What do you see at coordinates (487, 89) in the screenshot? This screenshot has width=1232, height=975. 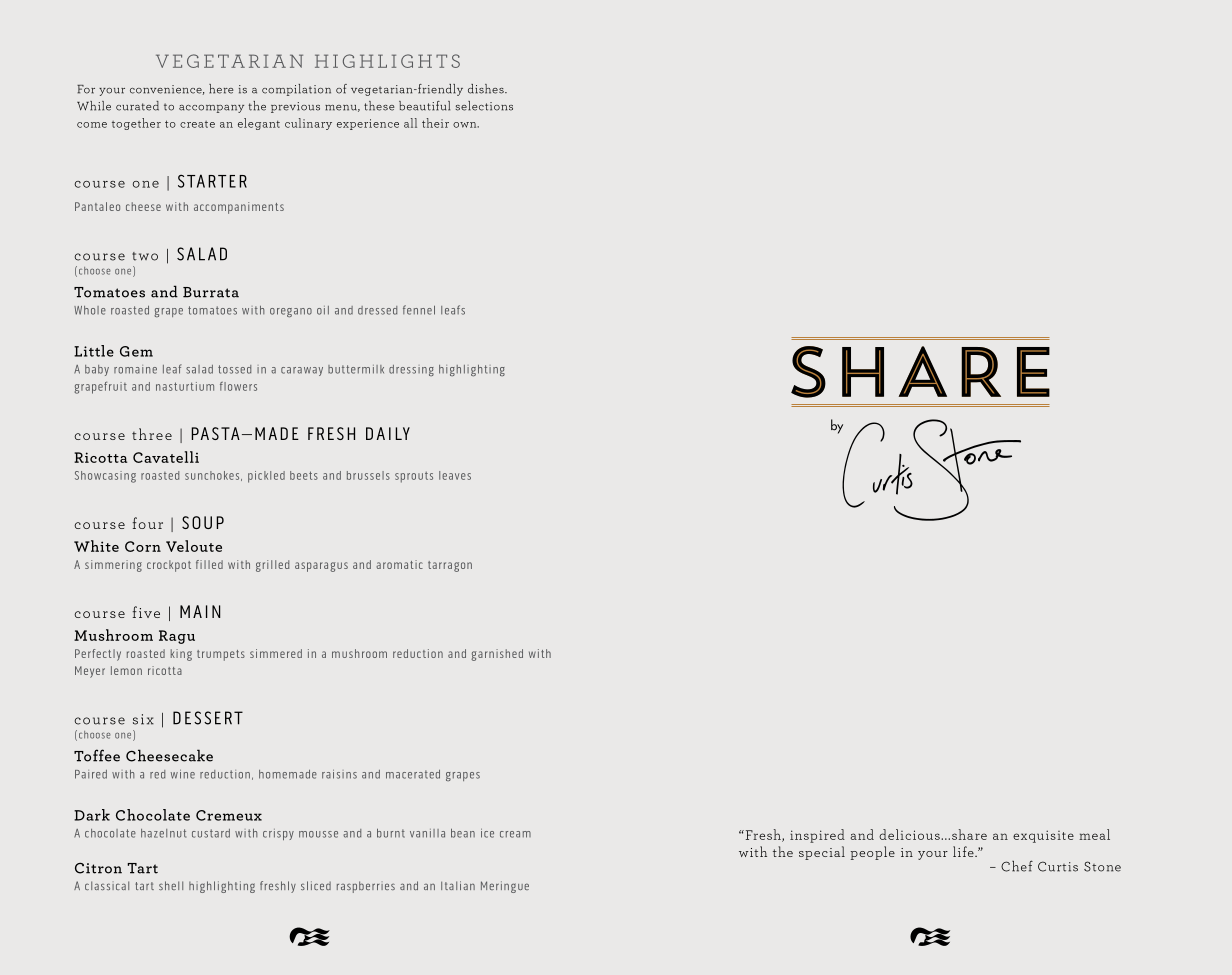 I see `dishes` at bounding box center [487, 89].
